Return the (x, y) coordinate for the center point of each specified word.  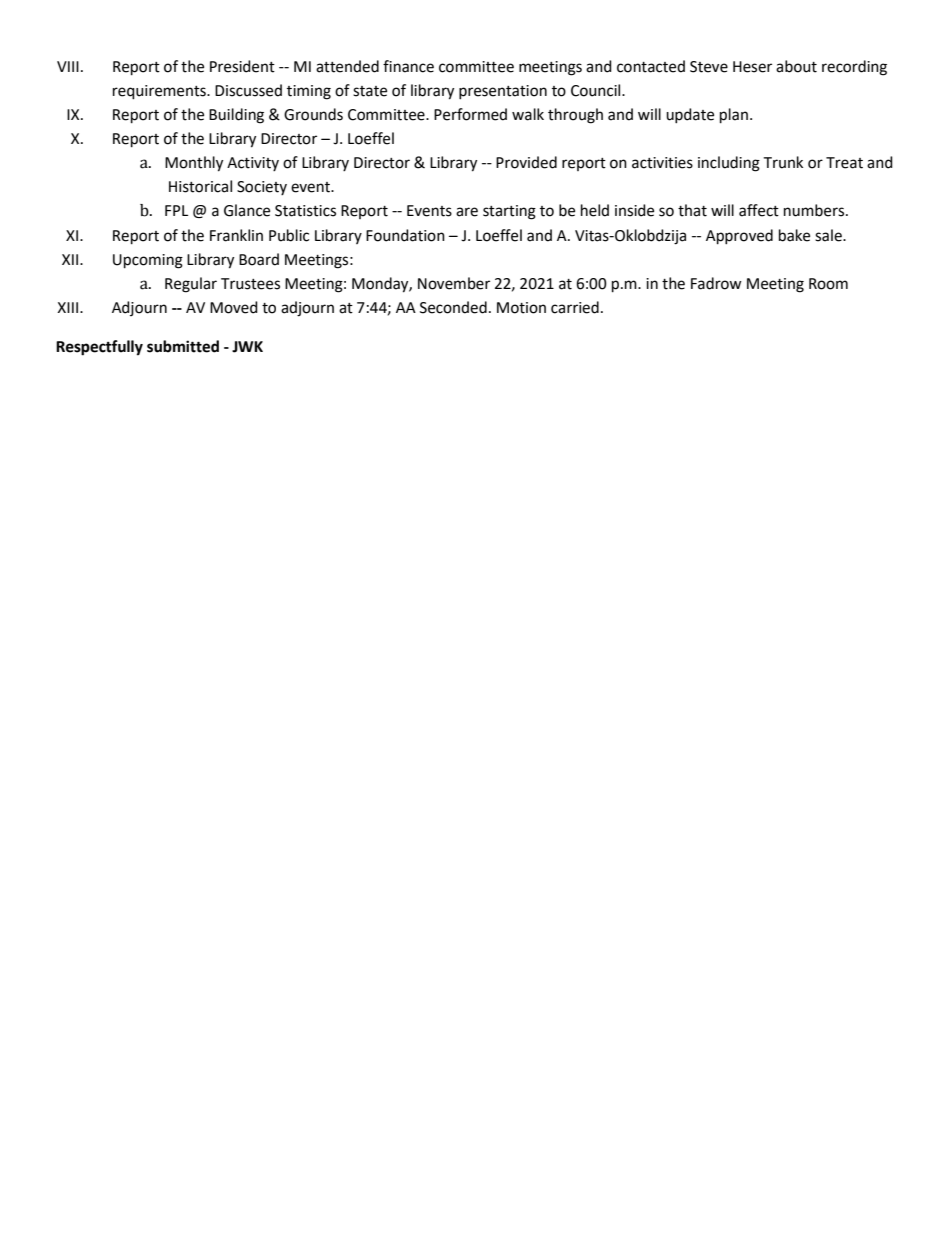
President (242, 66)
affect (759, 210)
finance (408, 66)
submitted (183, 346)
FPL (176, 210)
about (796, 66)
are (467, 212)
